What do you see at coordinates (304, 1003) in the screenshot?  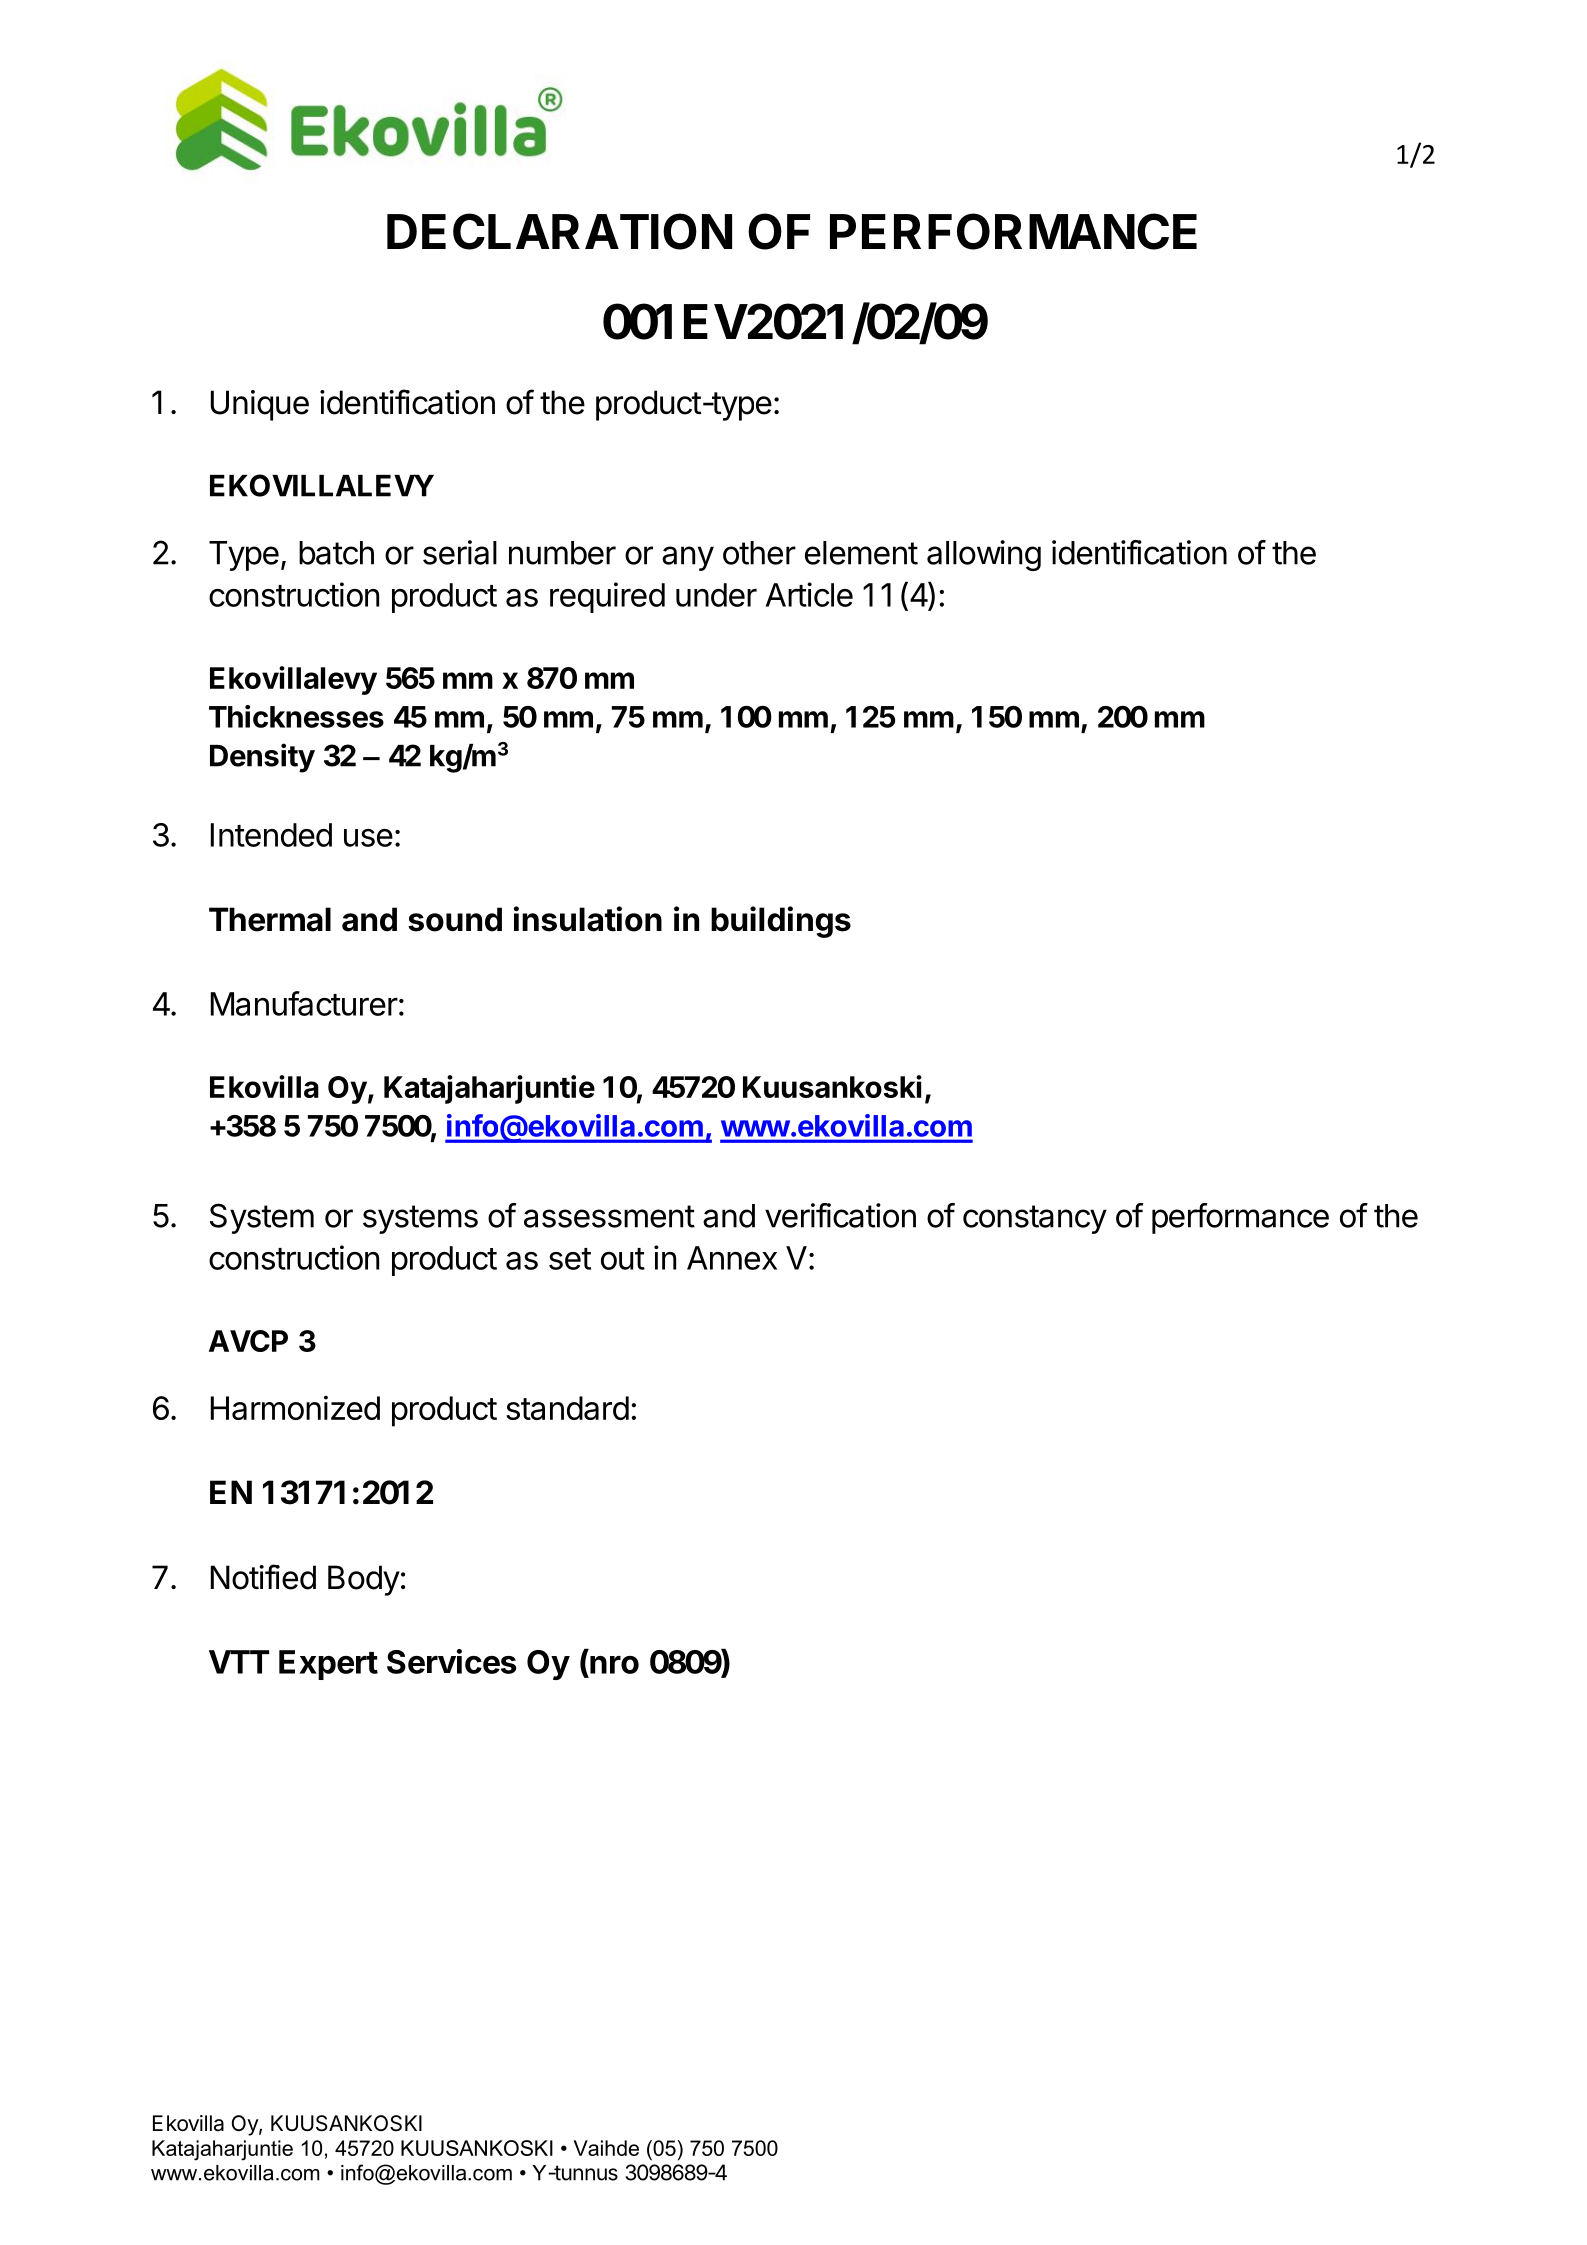 I see `Manufacturer` at bounding box center [304, 1003].
